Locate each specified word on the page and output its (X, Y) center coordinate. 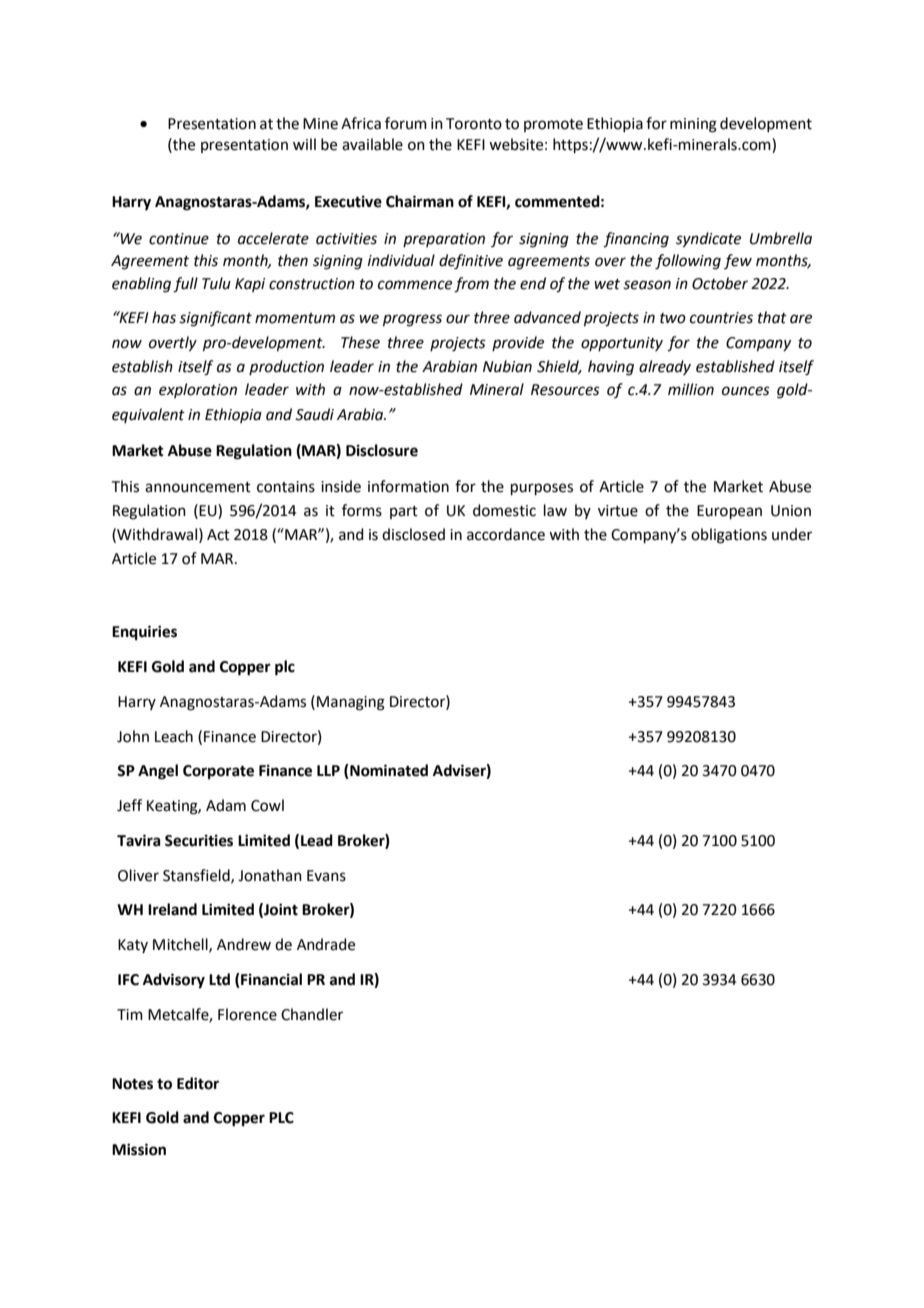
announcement (198, 487)
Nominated (388, 771)
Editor (198, 1083)
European (729, 512)
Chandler (312, 1014)
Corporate (218, 772)
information (408, 486)
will (304, 144)
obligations (729, 536)
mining (693, 125)
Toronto (474, 124)
